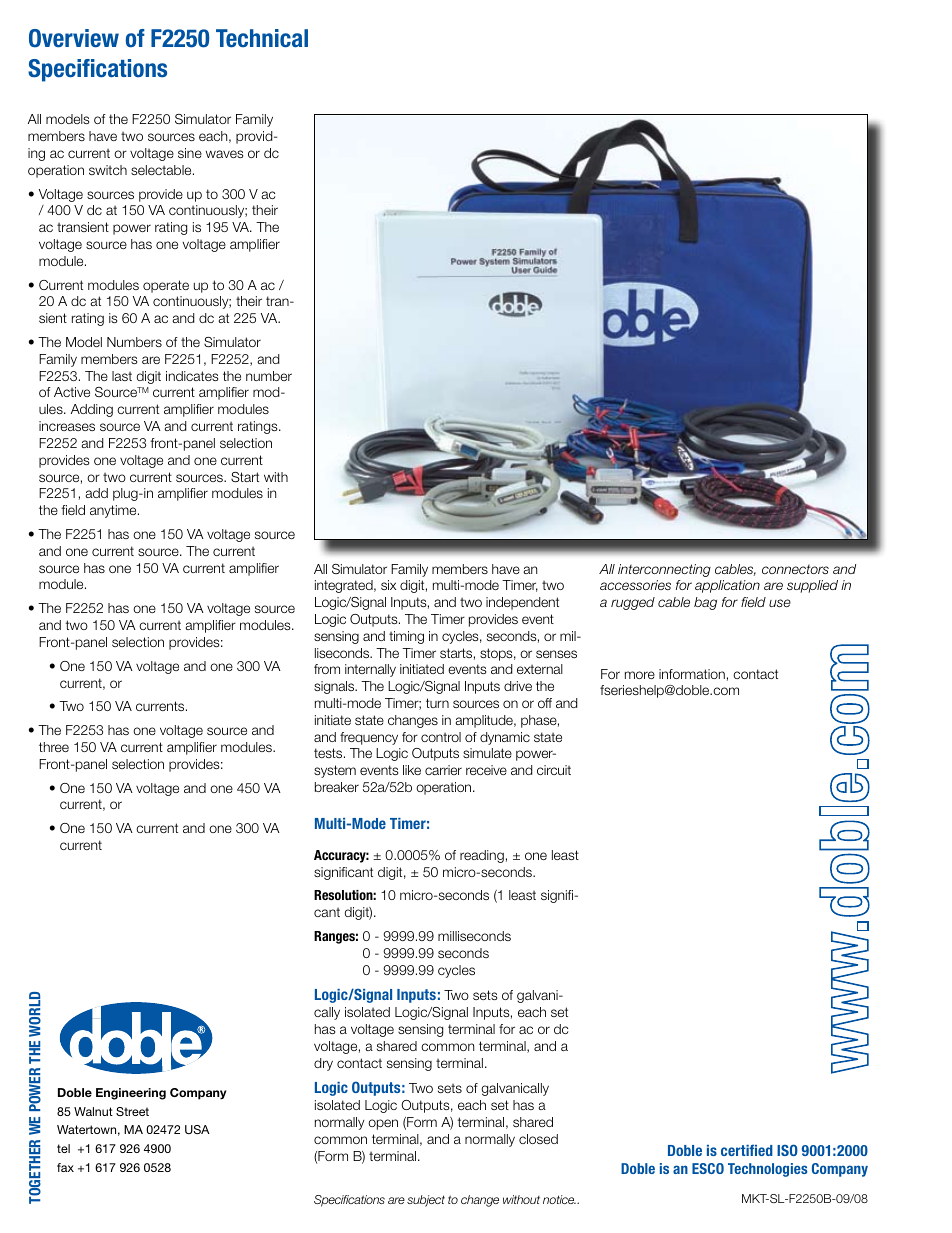 Image resolution: width=952 pixels, height=1233 pixels. I want to click on last, so click(122, 376).
